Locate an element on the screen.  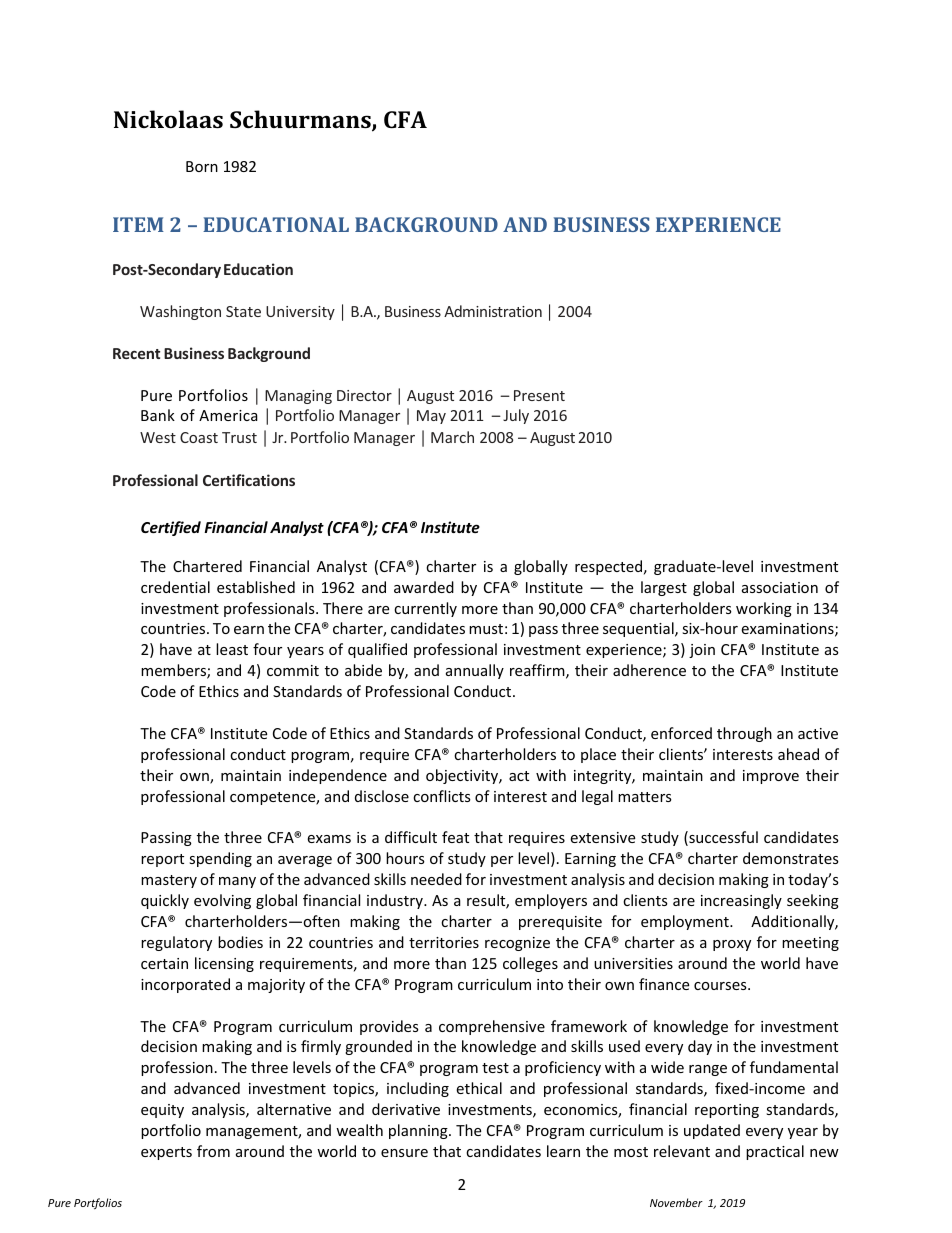
Present is located at coordinates (539, 395).
